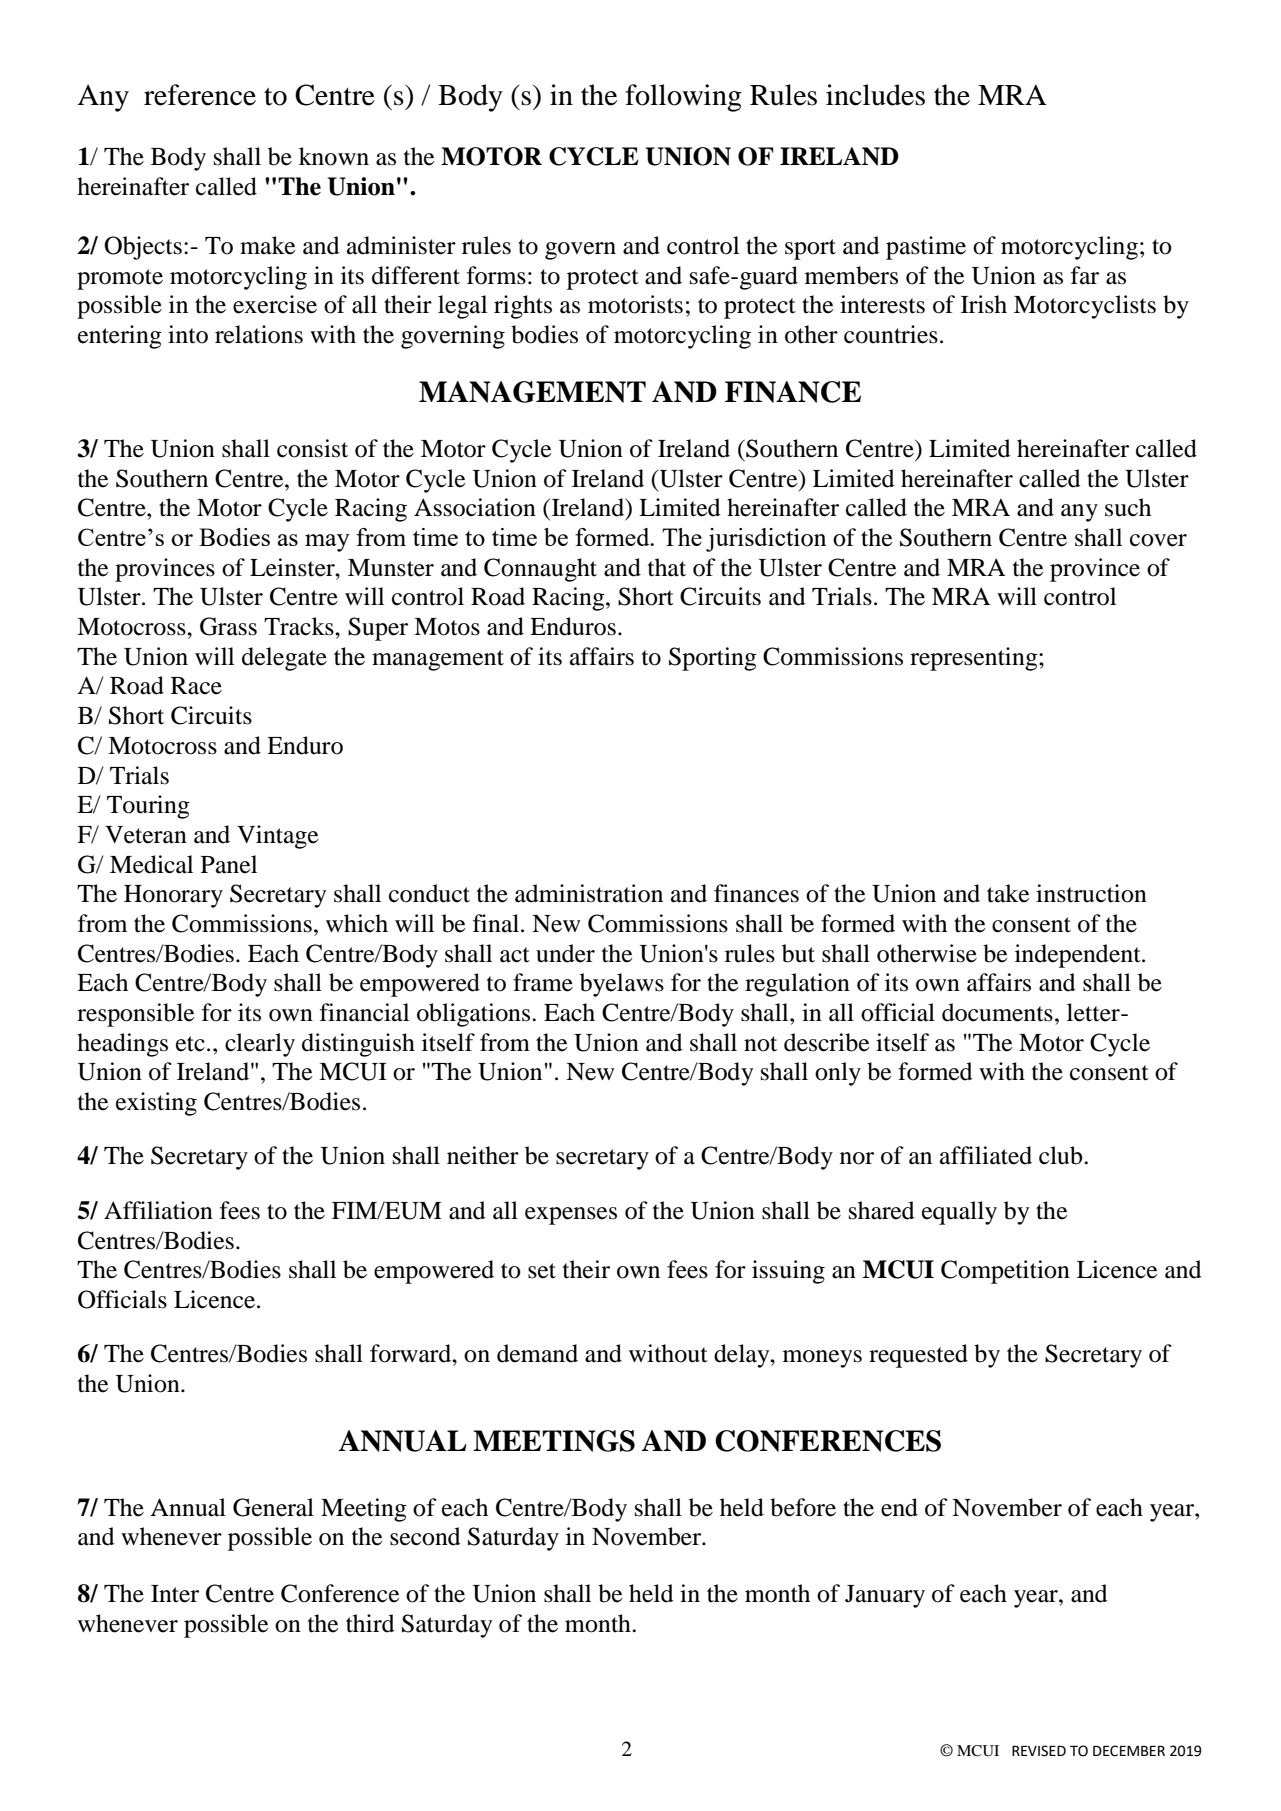 The width and height of the image is (1281, 1811). I want to click on following, so click(683, 98).
